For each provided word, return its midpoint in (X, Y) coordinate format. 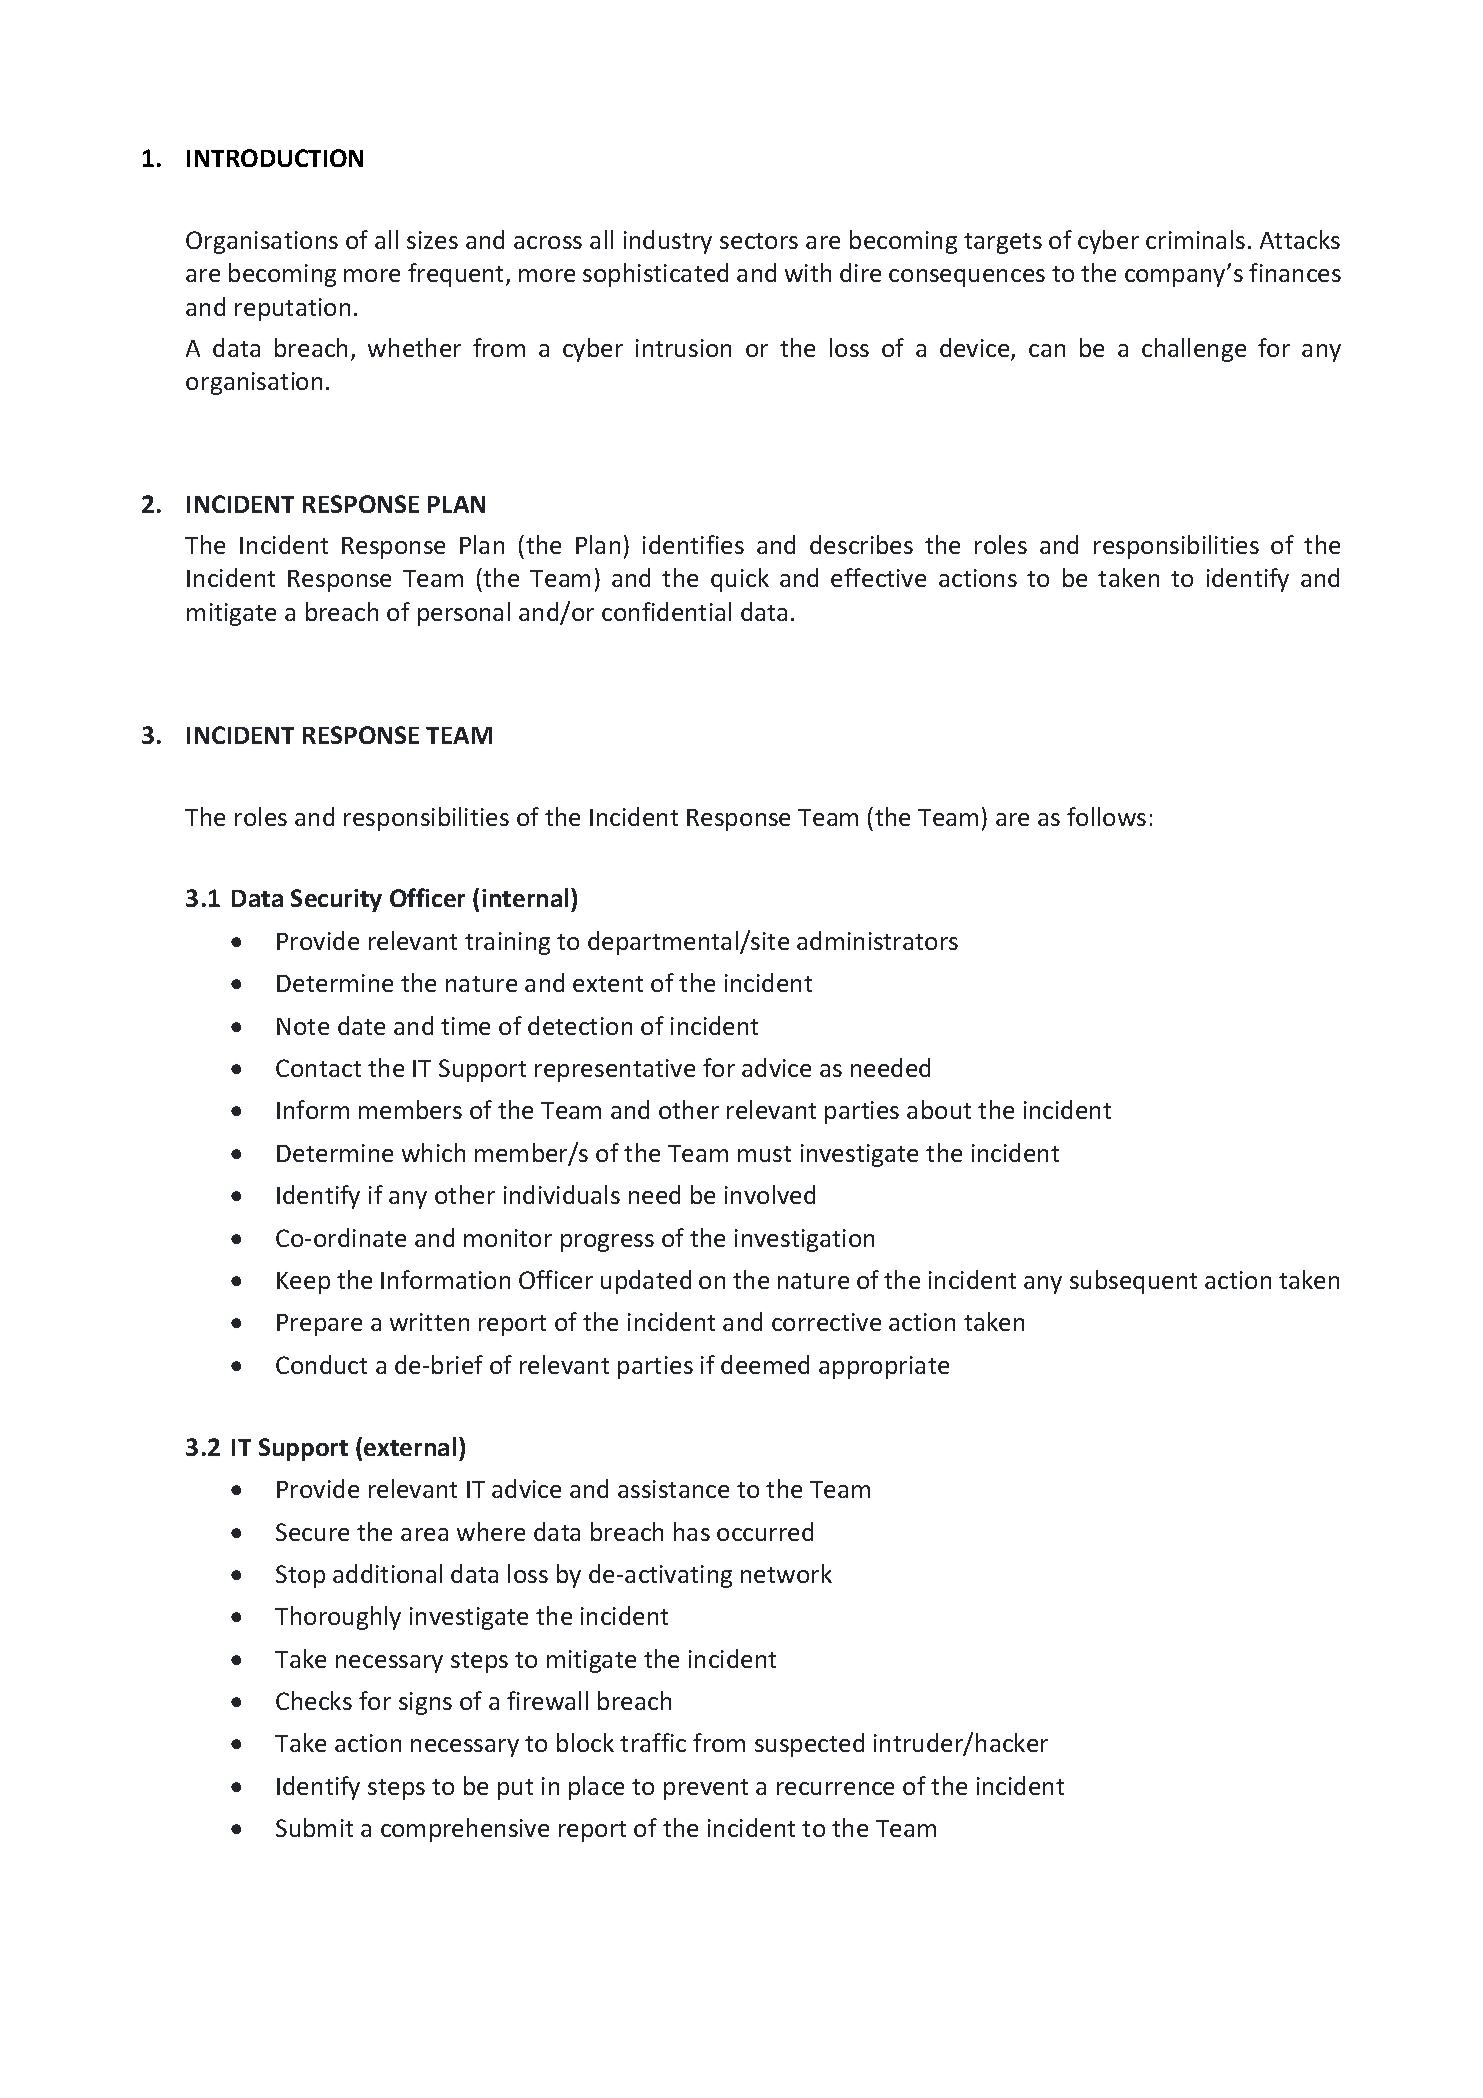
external (410, 1446)
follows (1106, 816)
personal (464, 614)
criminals (1195, 239)
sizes (432, 240)
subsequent (1133, 1282)
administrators (877, 940)
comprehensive (465, 1830)
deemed (765, 1364)
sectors (759, 241)
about (939, 1109)
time (465, 1026)
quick (740, 580)
